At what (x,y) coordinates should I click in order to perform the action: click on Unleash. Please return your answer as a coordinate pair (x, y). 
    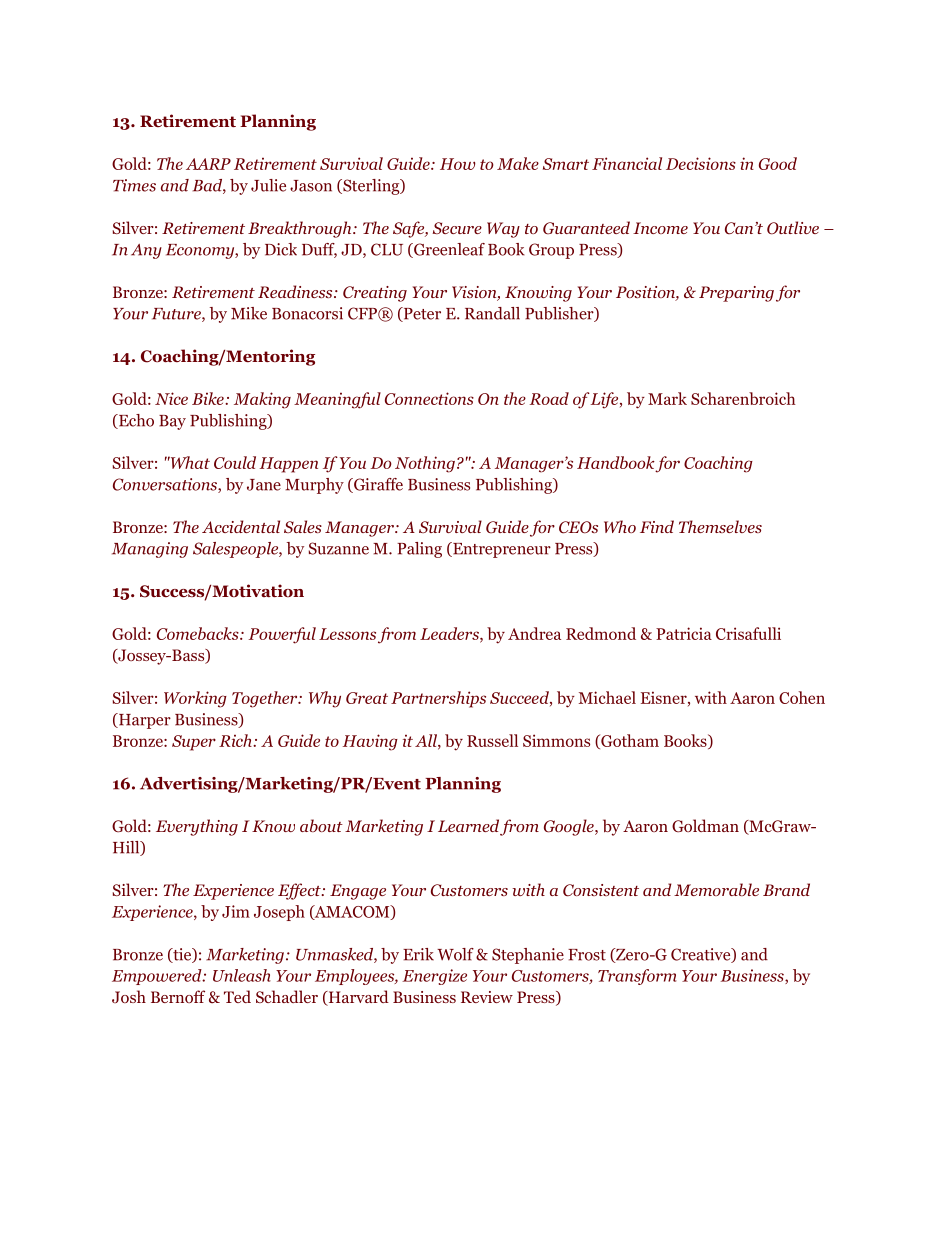
    Looking at the image, I should click on (242, 975).
